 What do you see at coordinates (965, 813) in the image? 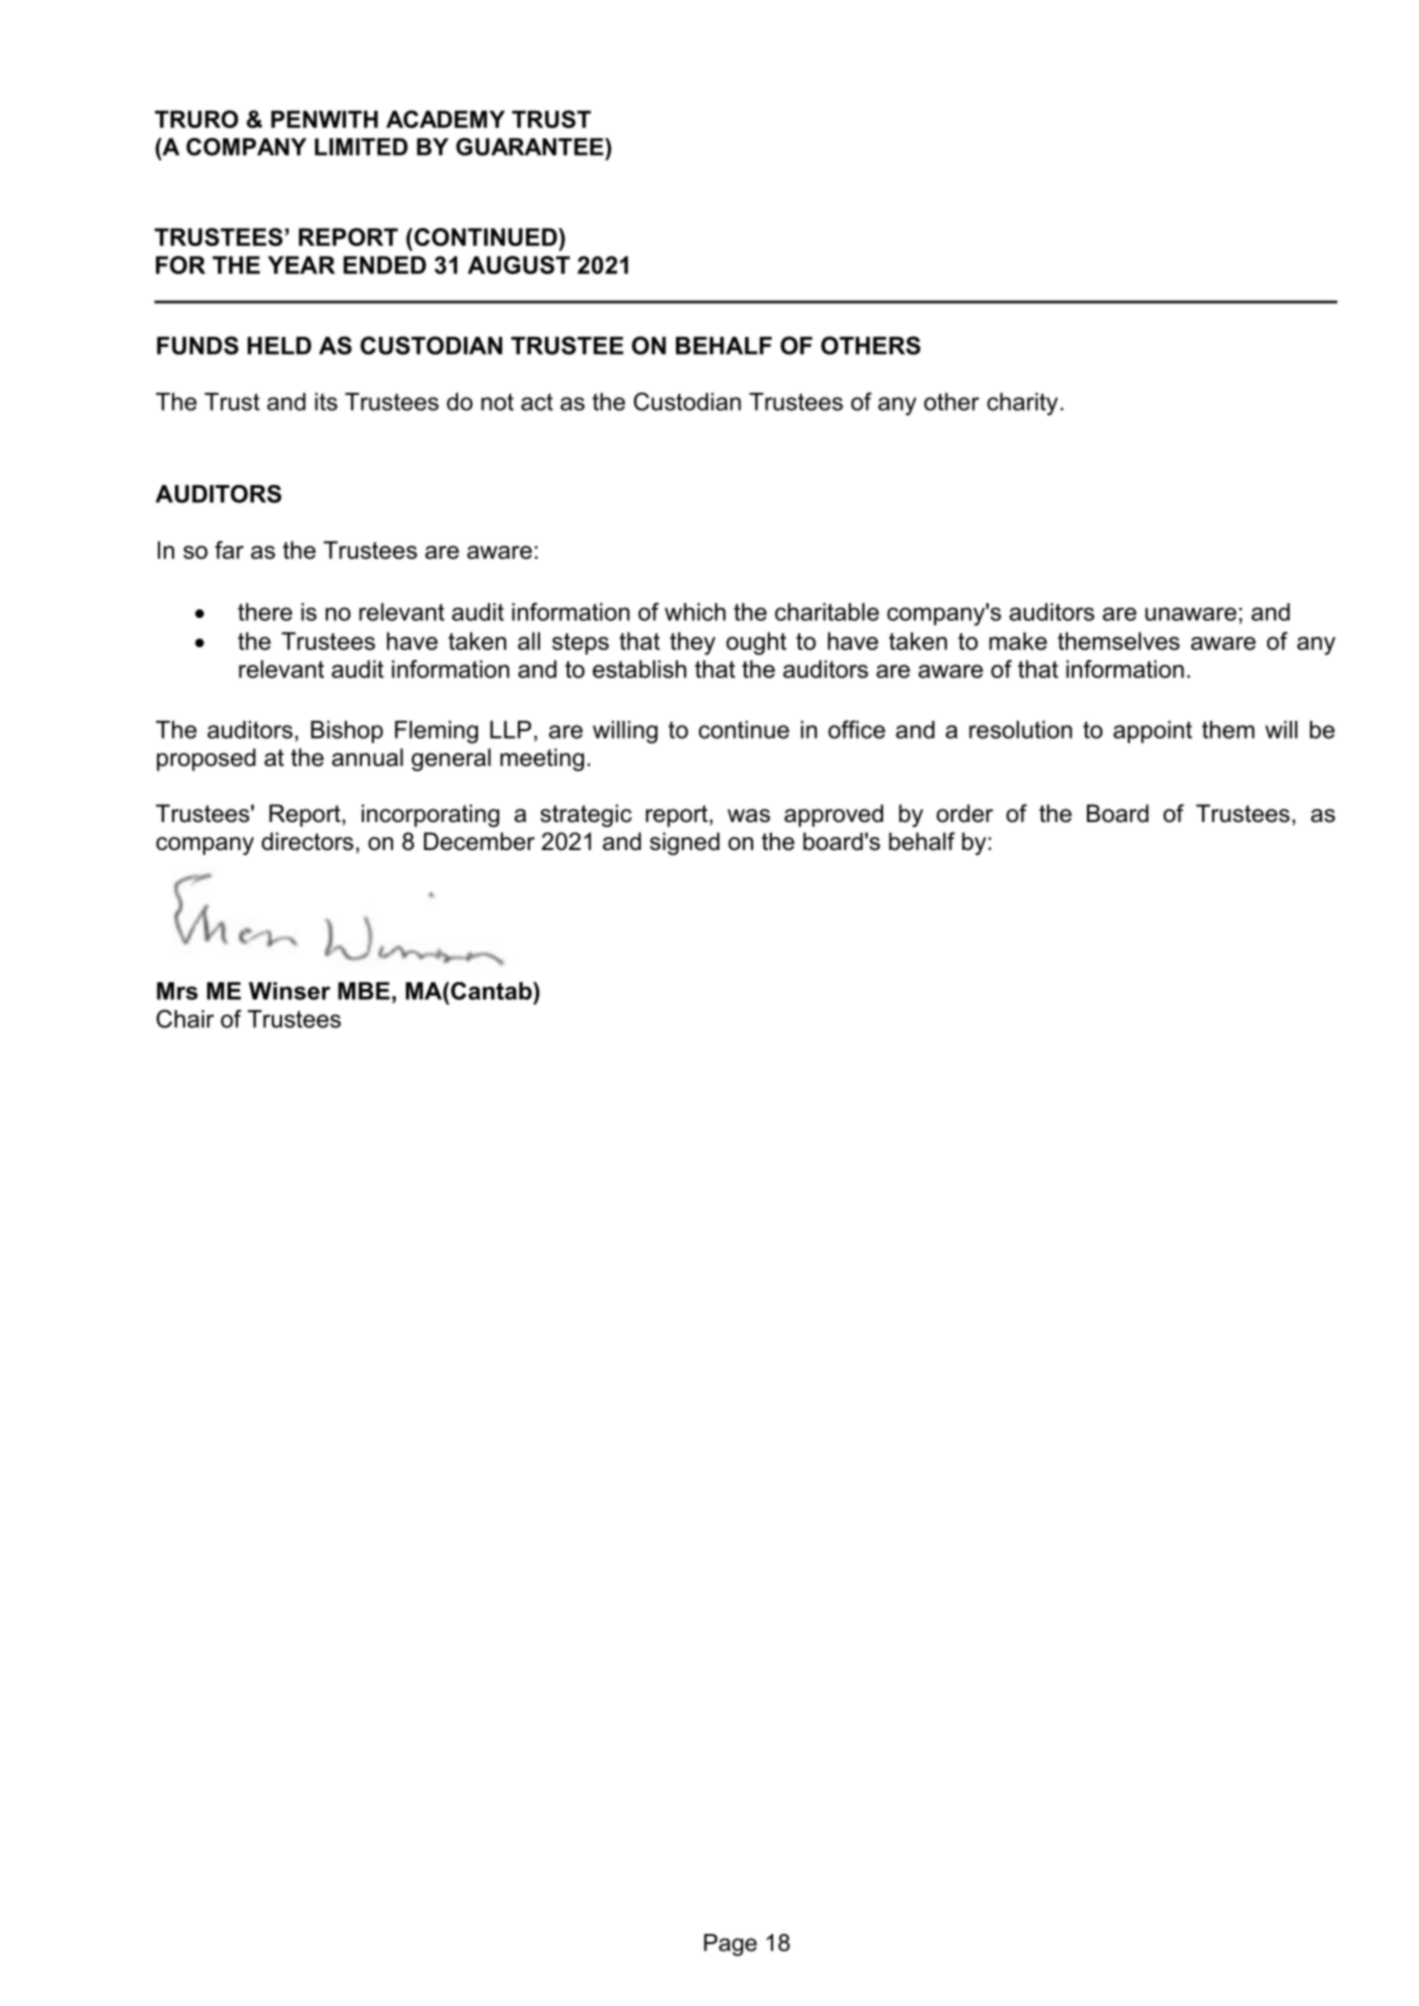
I see `order` at bounding box center [965, 813].
